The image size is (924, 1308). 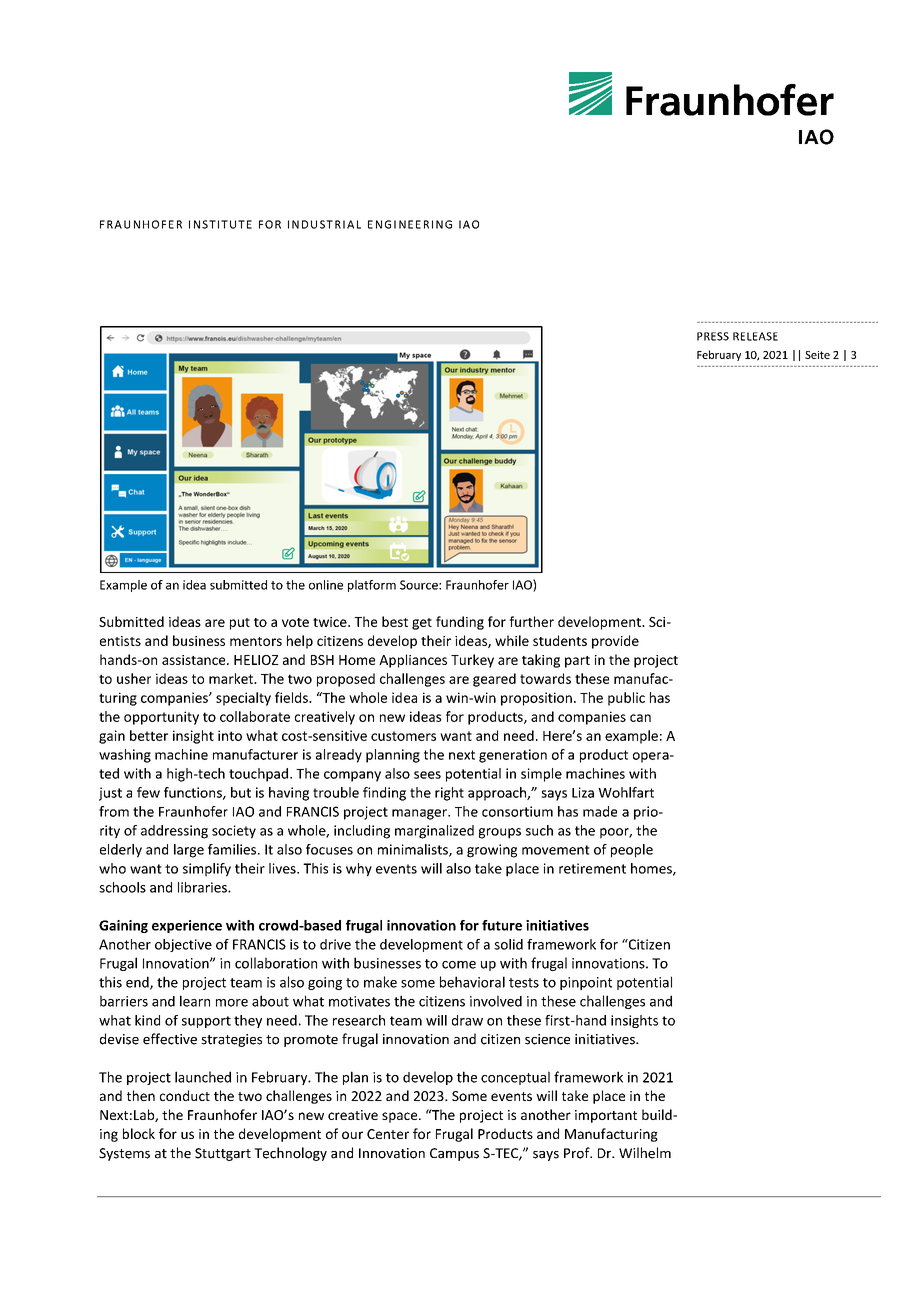 What do you see at coordinates (454, 1154) in the document?
I see `Campus` at bounding box center [454, 1154].
